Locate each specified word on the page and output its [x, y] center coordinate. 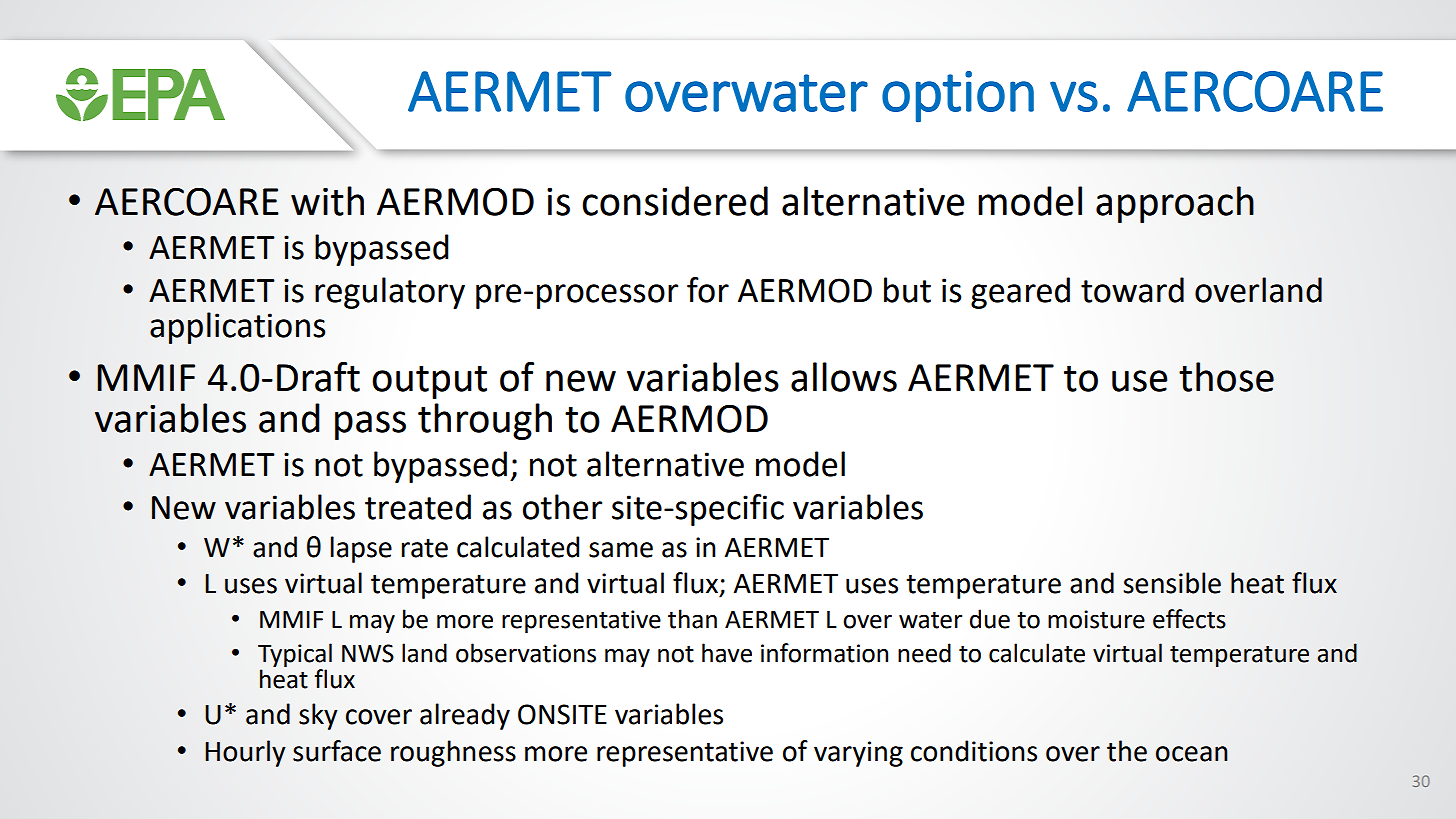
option [958, 97]
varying [858, 754]
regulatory [390, 293]
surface [337, 751]
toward [1132, 290]
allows [844, 377]
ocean [1192, 754]
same [621, 550]
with [327, 201]
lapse [361, 549]
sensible [1172, 583]
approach [1175, 204]
